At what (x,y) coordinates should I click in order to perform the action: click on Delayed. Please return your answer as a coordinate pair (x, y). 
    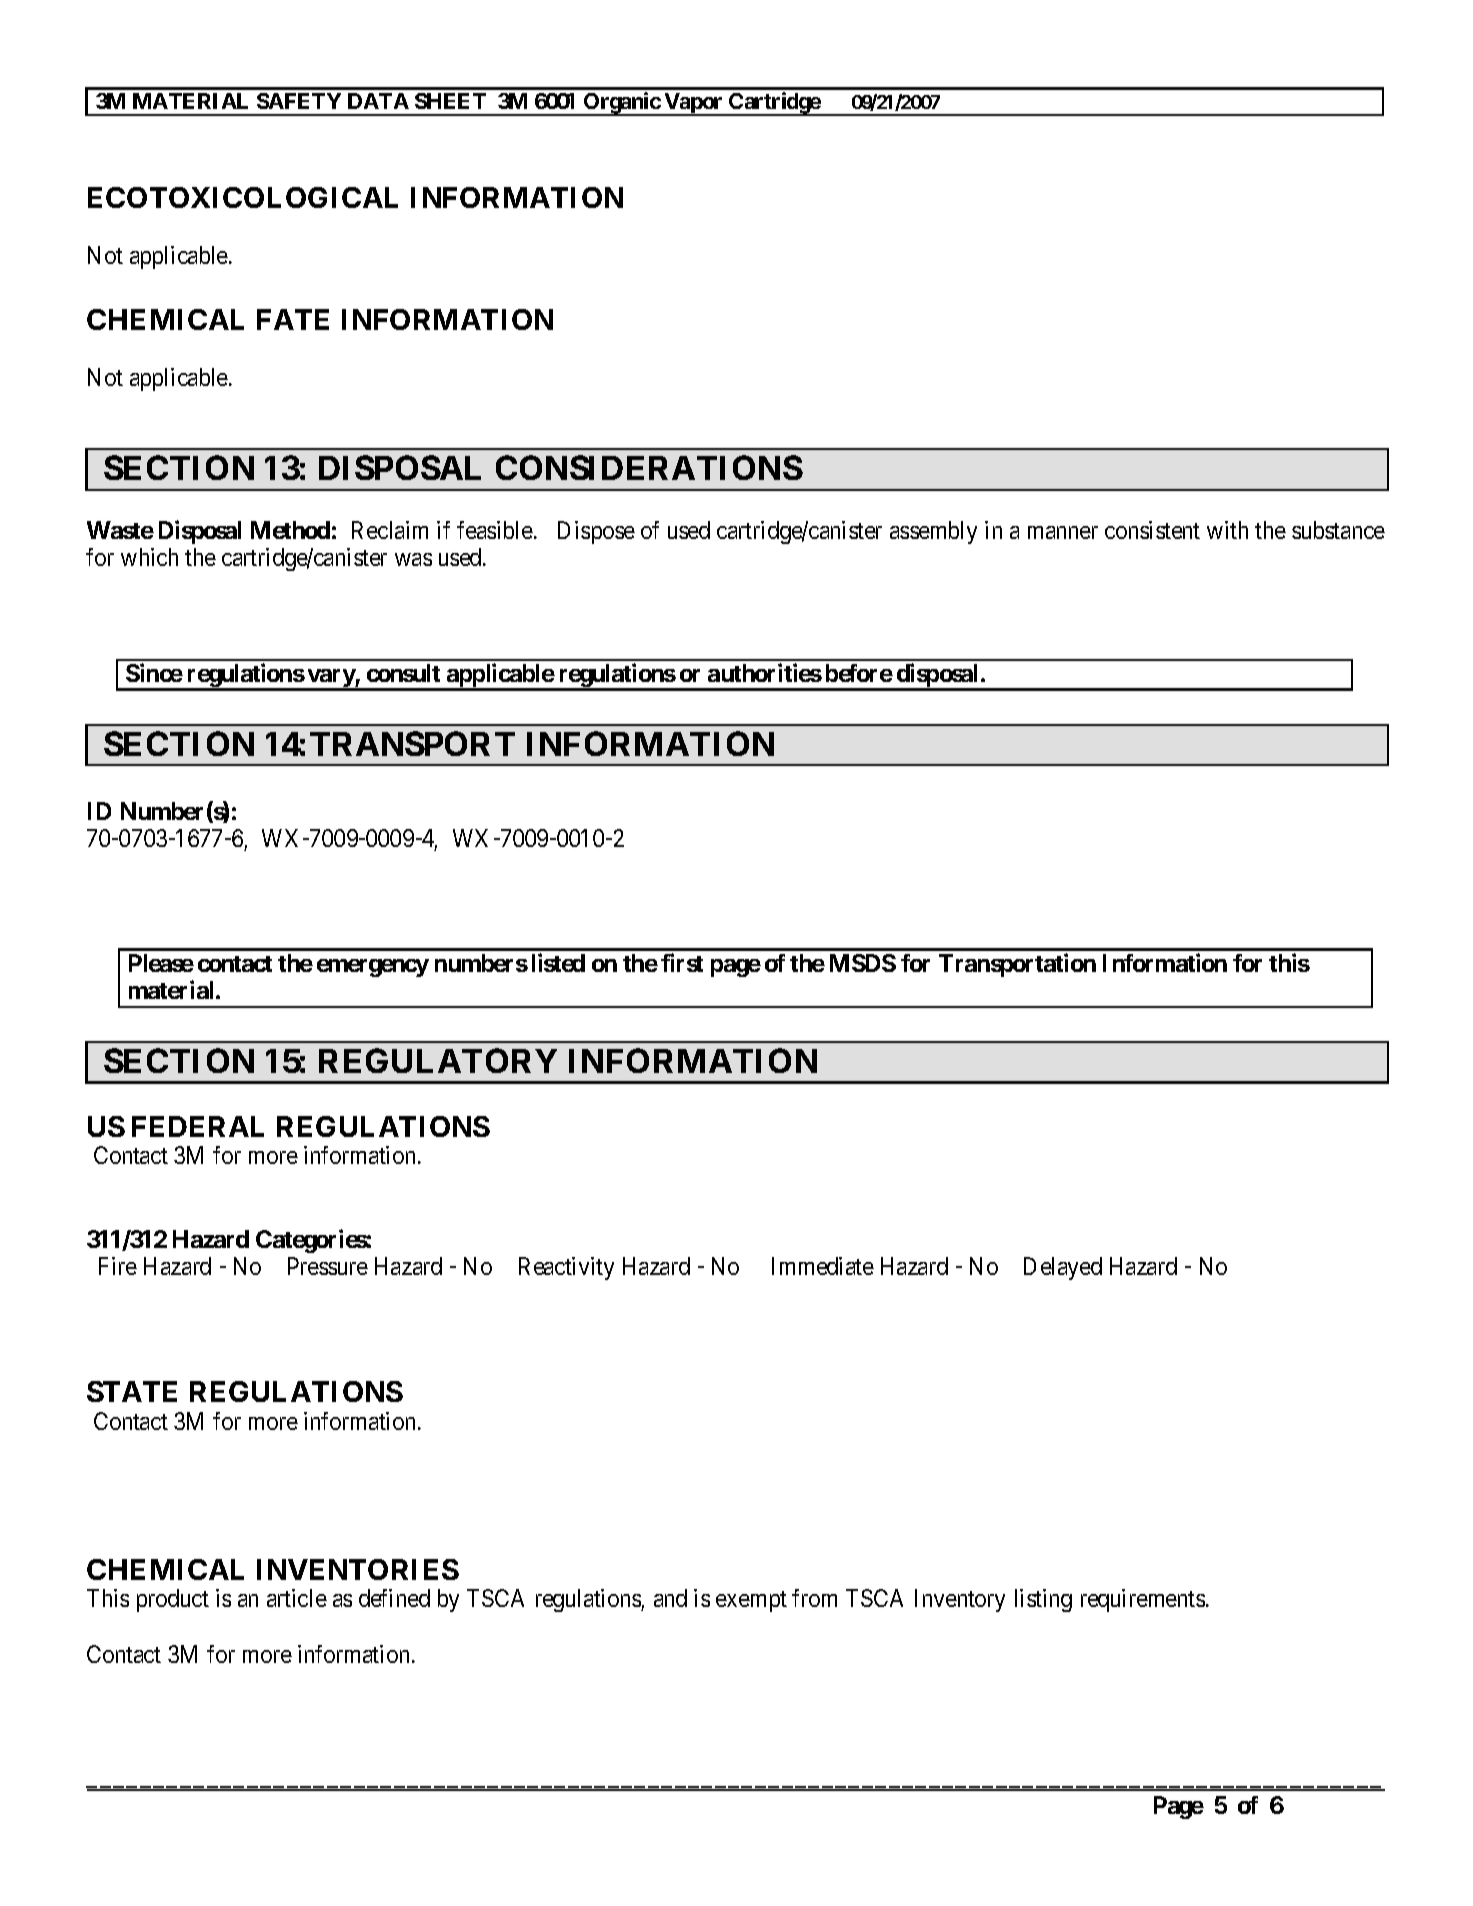
    Looking at the image, I should click on (1063, 1268).
